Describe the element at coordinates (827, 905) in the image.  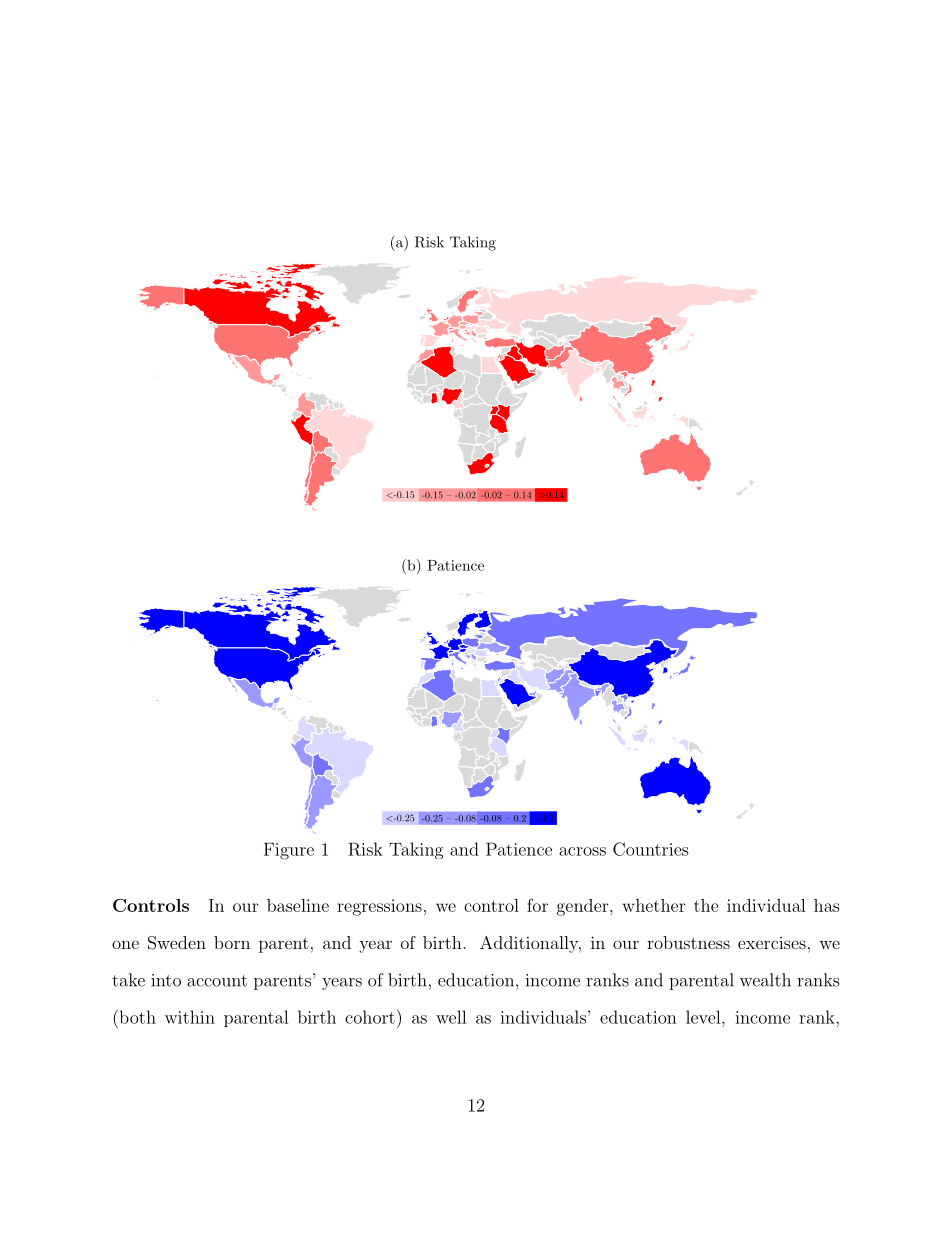
I see `has` at that location.
